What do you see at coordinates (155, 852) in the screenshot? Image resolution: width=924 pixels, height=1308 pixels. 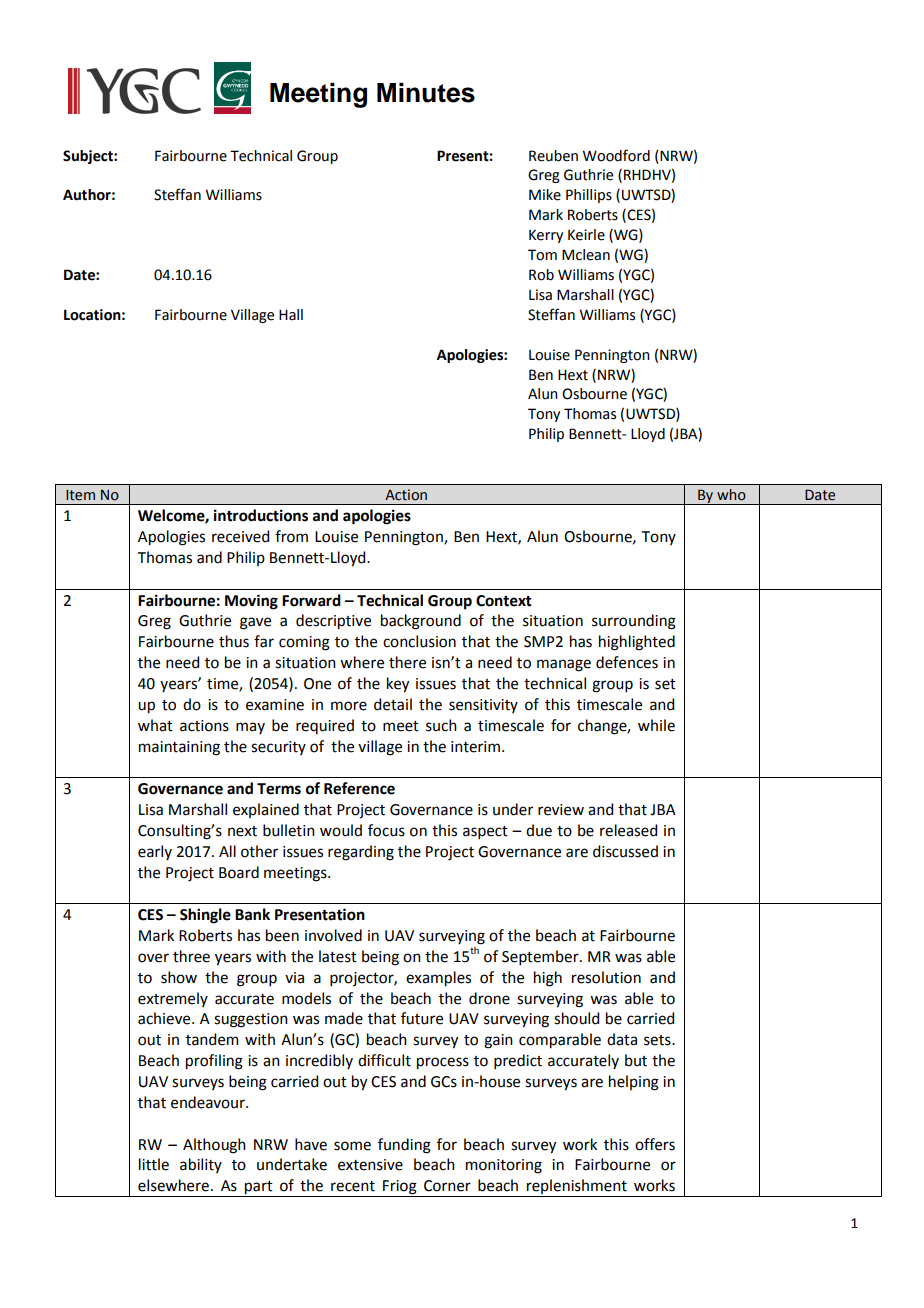 I see `early` at bounding box center [155, 852].
